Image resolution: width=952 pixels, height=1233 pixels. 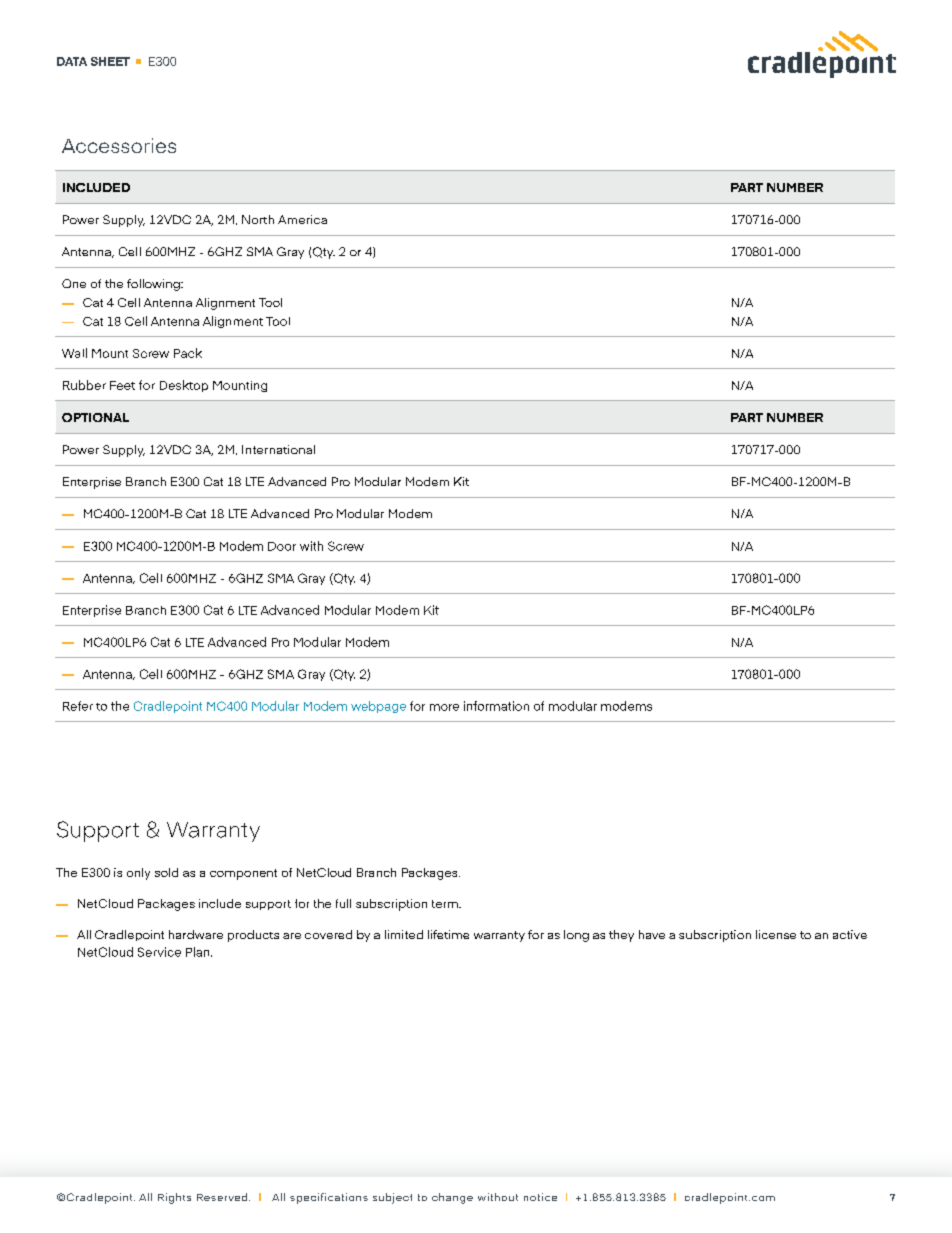 I want to click on SHEET, so click(x=110, y=61).
